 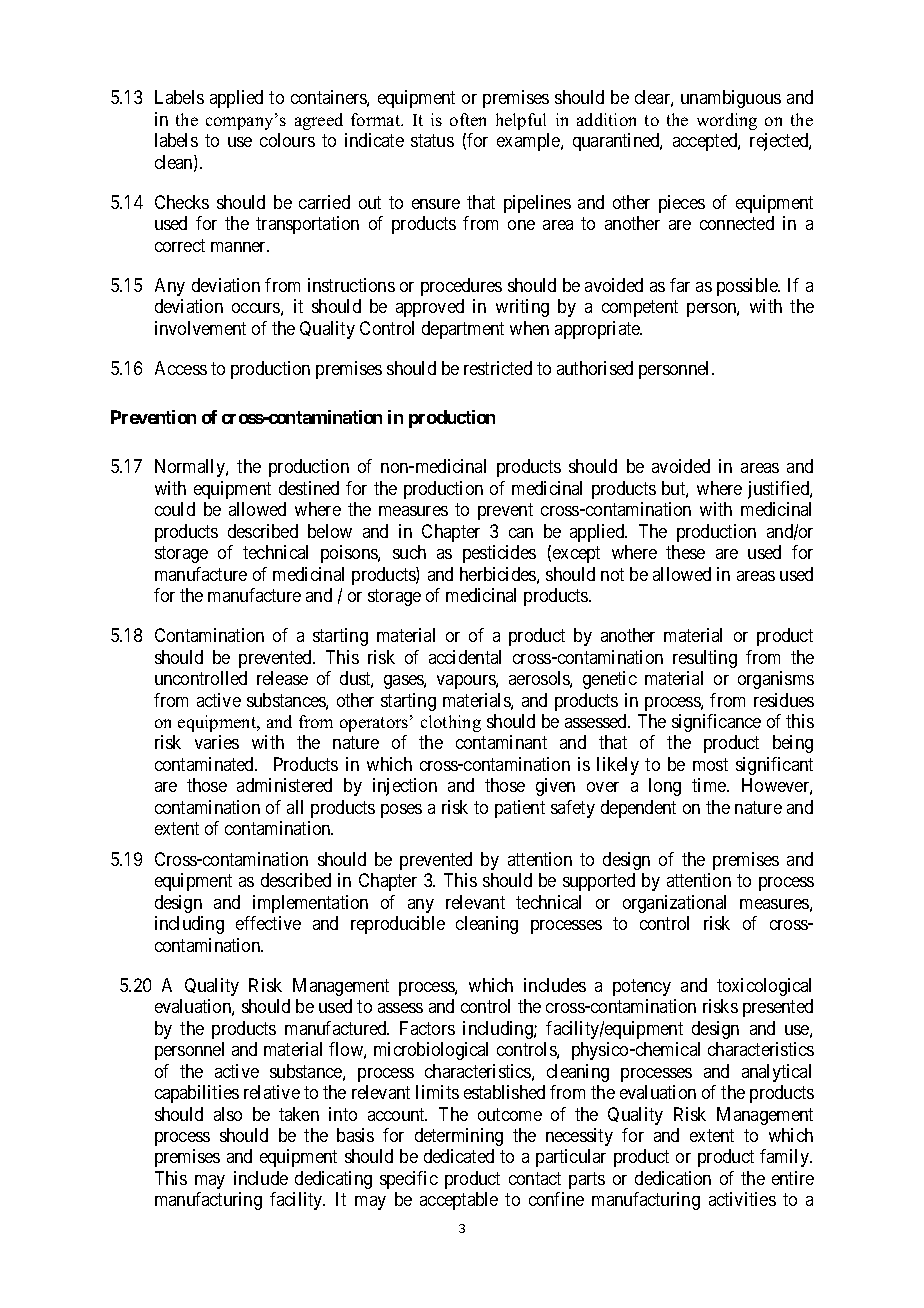 What do you see at coordinates (685, 552) in the screenshot?
I see `these` at bounding box center [685, 552].
